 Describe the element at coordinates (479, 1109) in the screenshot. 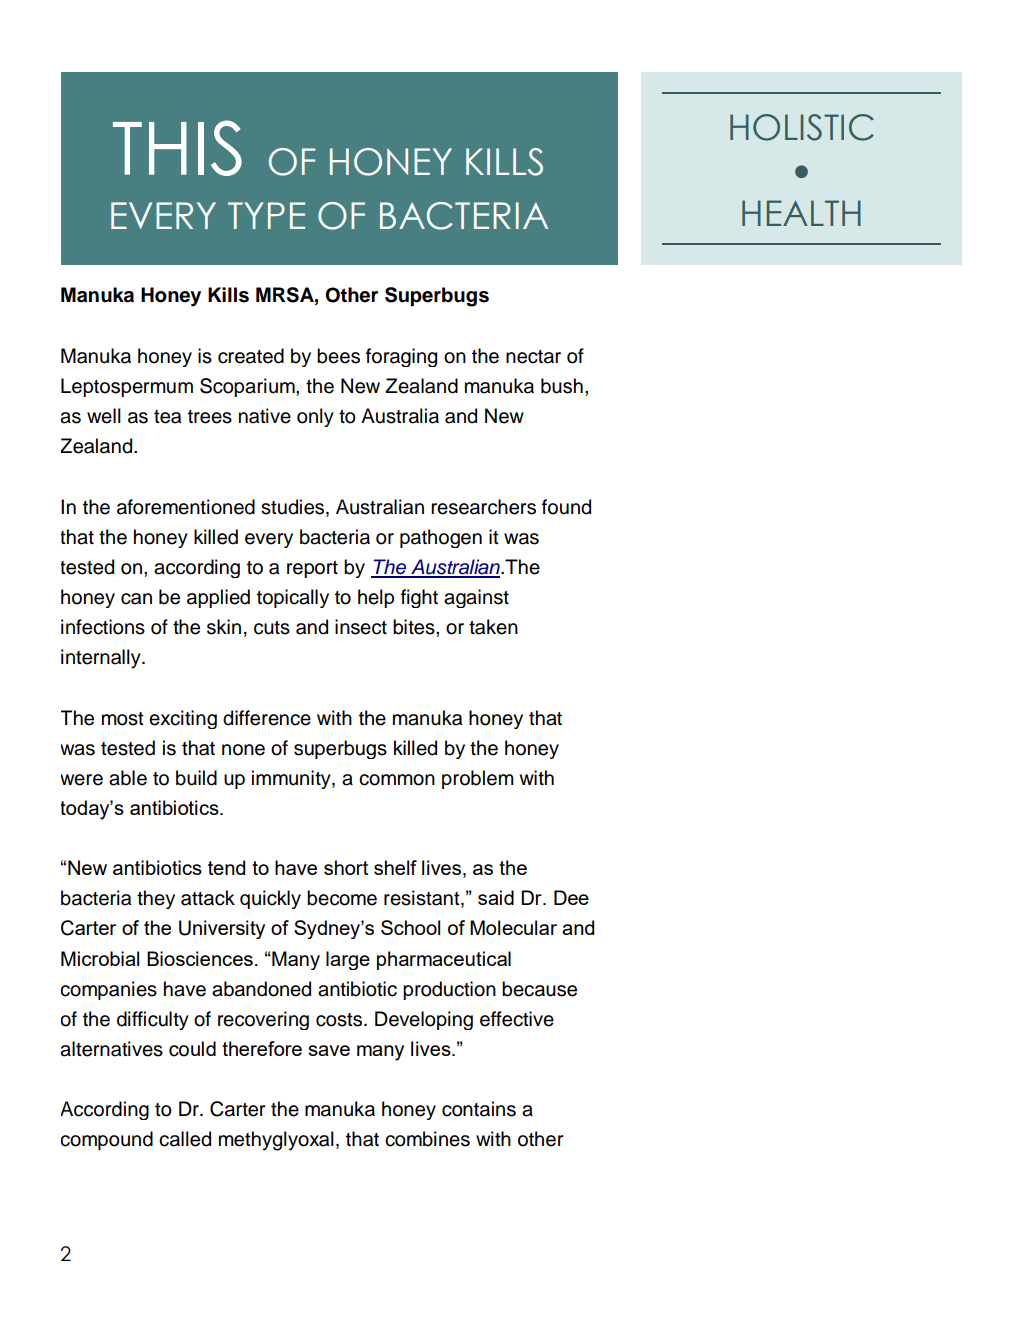

I see `contains` at that location.
